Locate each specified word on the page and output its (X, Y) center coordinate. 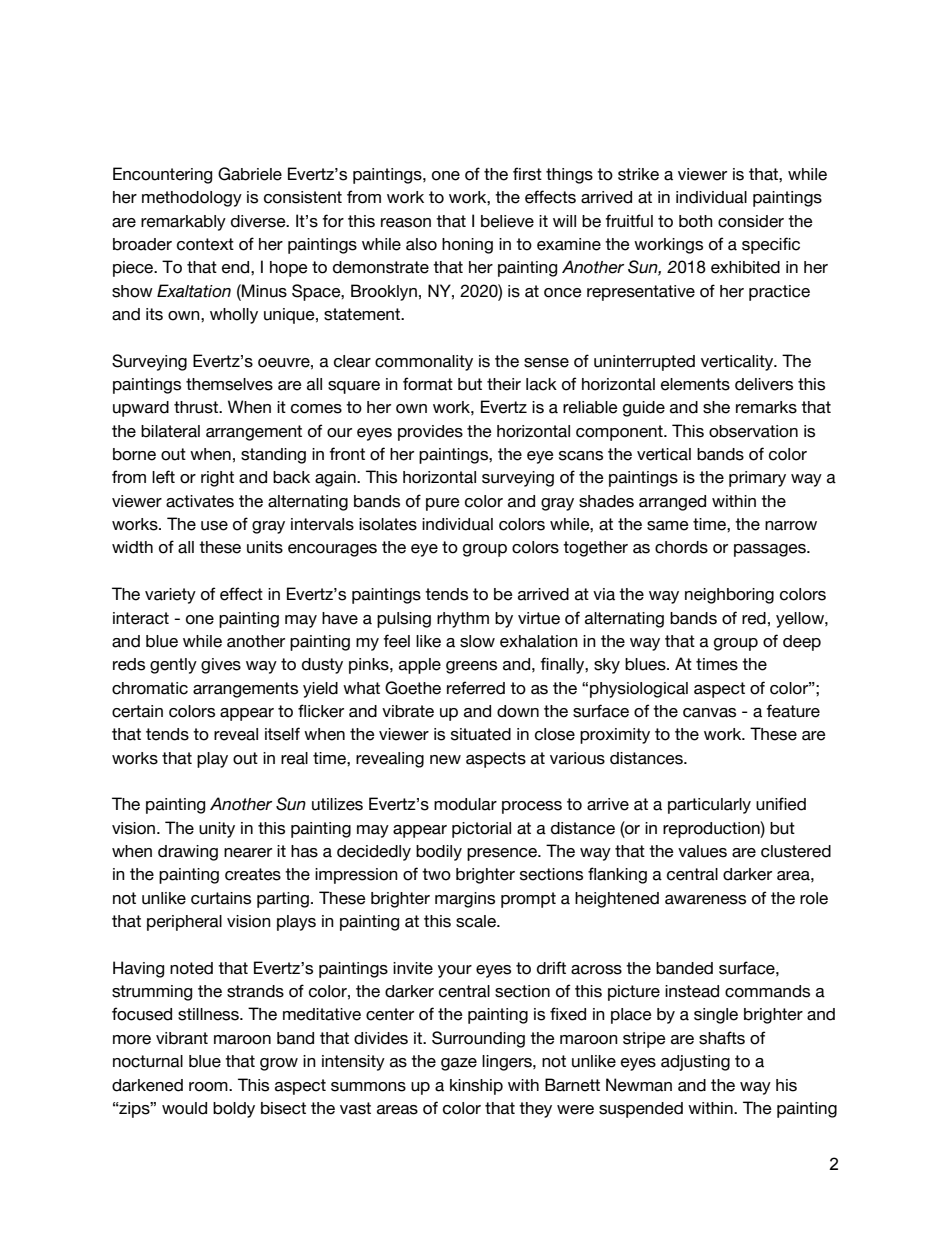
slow (477, 641)
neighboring (729, 596)
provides (430, 433)
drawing (188, 853)
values (702, 851)
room (209, 1087)
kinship (476, 1087)
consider (751, 221)
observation (753, 431)
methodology (192, 199)
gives (221, 666)
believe (507, 221)
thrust (197, 407)
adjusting (695, 1063)
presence (503, 854)
